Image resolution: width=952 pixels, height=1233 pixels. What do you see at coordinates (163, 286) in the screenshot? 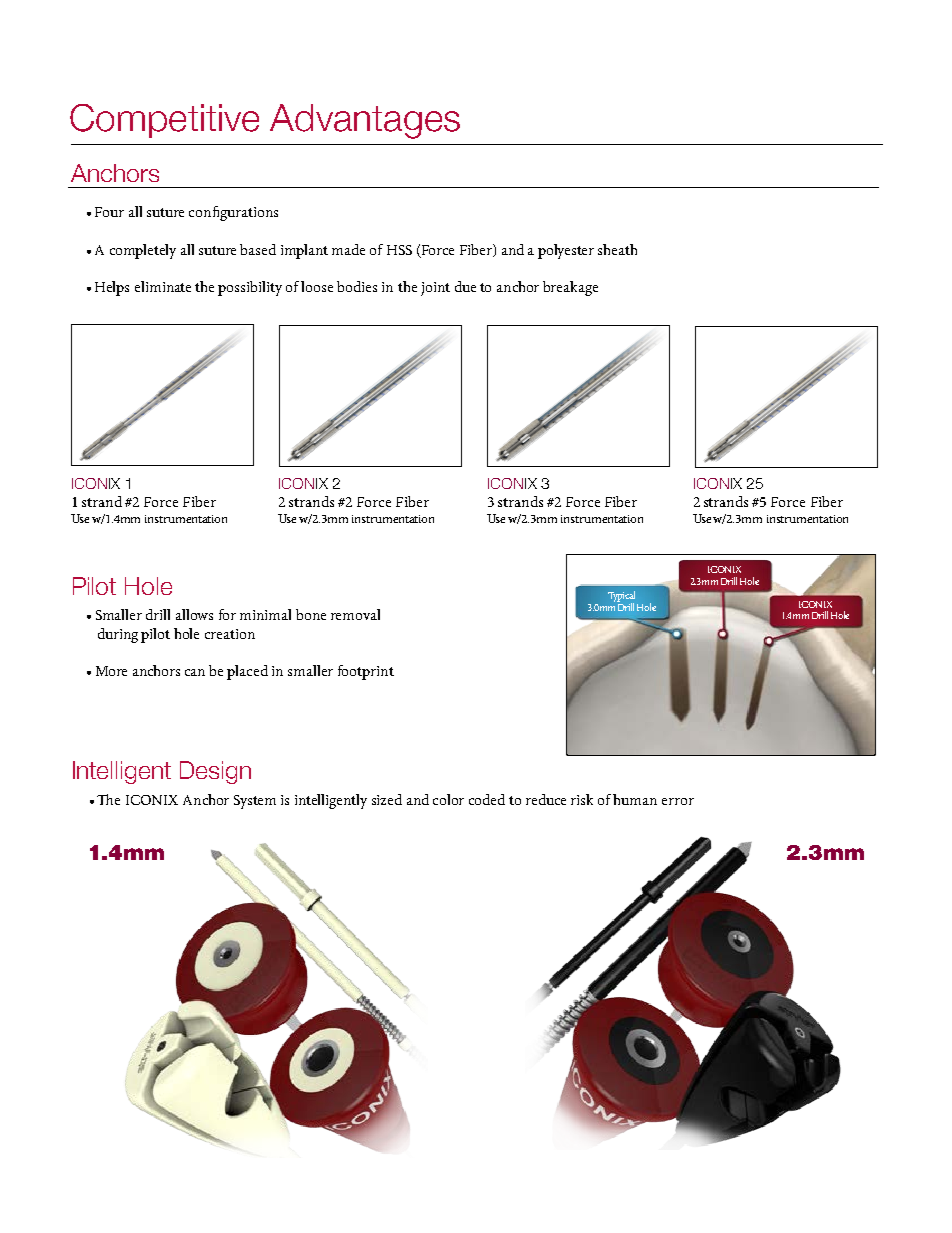
I see `eliminate` at bounding box center [163, 286].
